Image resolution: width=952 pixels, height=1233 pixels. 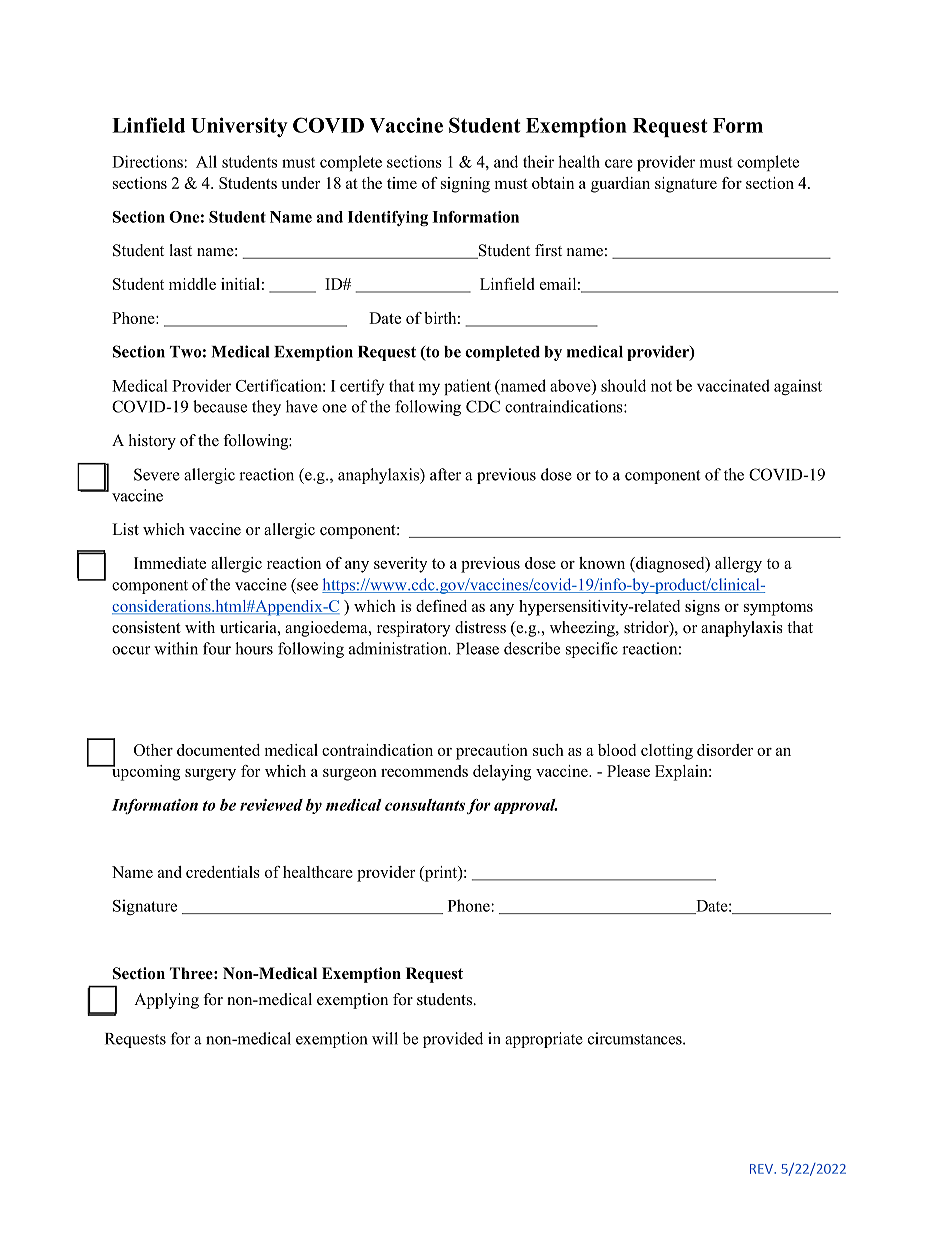 What do you see at coordinates (453, 1040) in the page?
I see `provided` at bounding box center [453, 1040].
